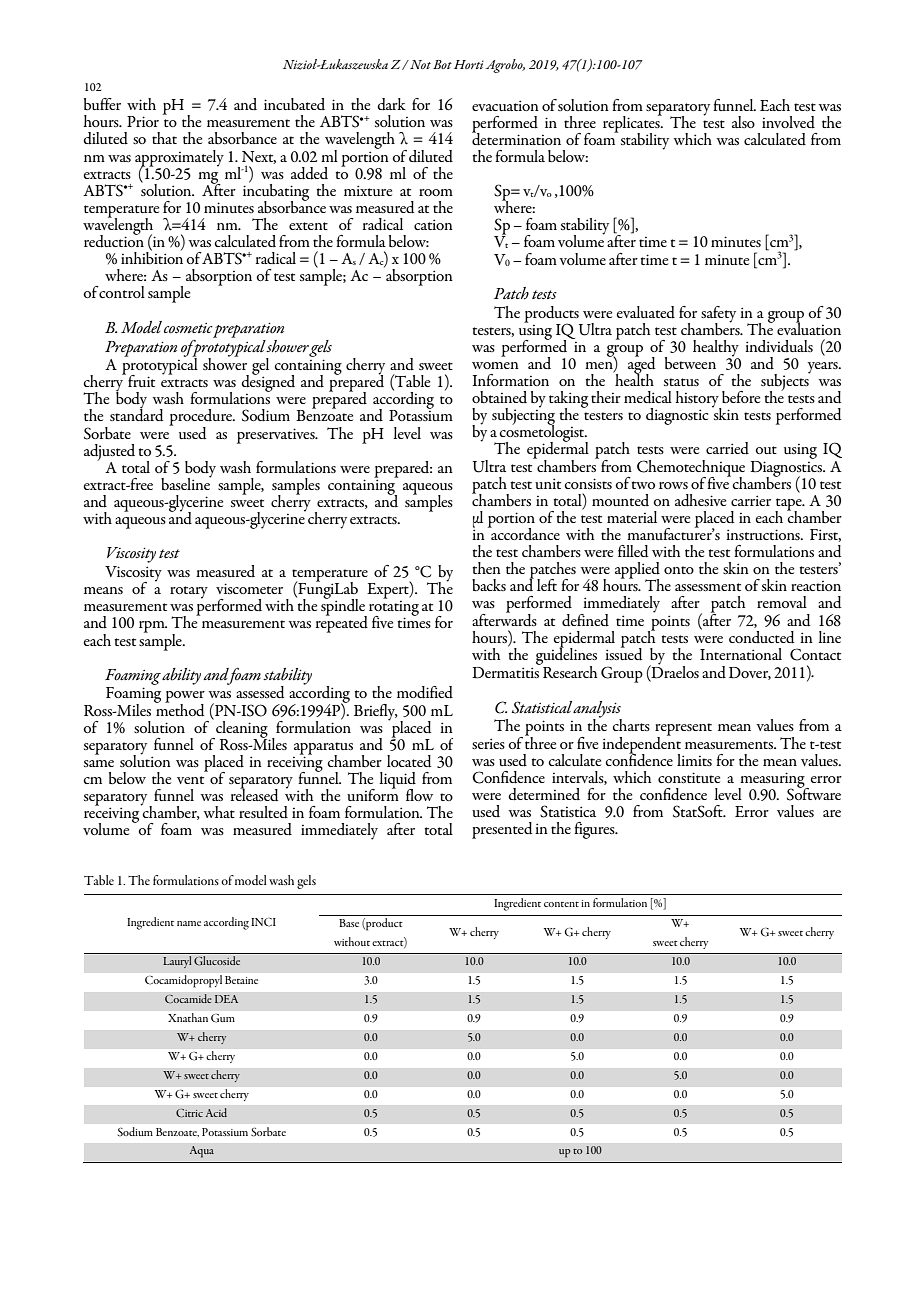 The height and width of the image is (1308, 924). What do you see at coordinates (189, 592) in the image?
I see `rotary` at bounding box center [189, 592].
